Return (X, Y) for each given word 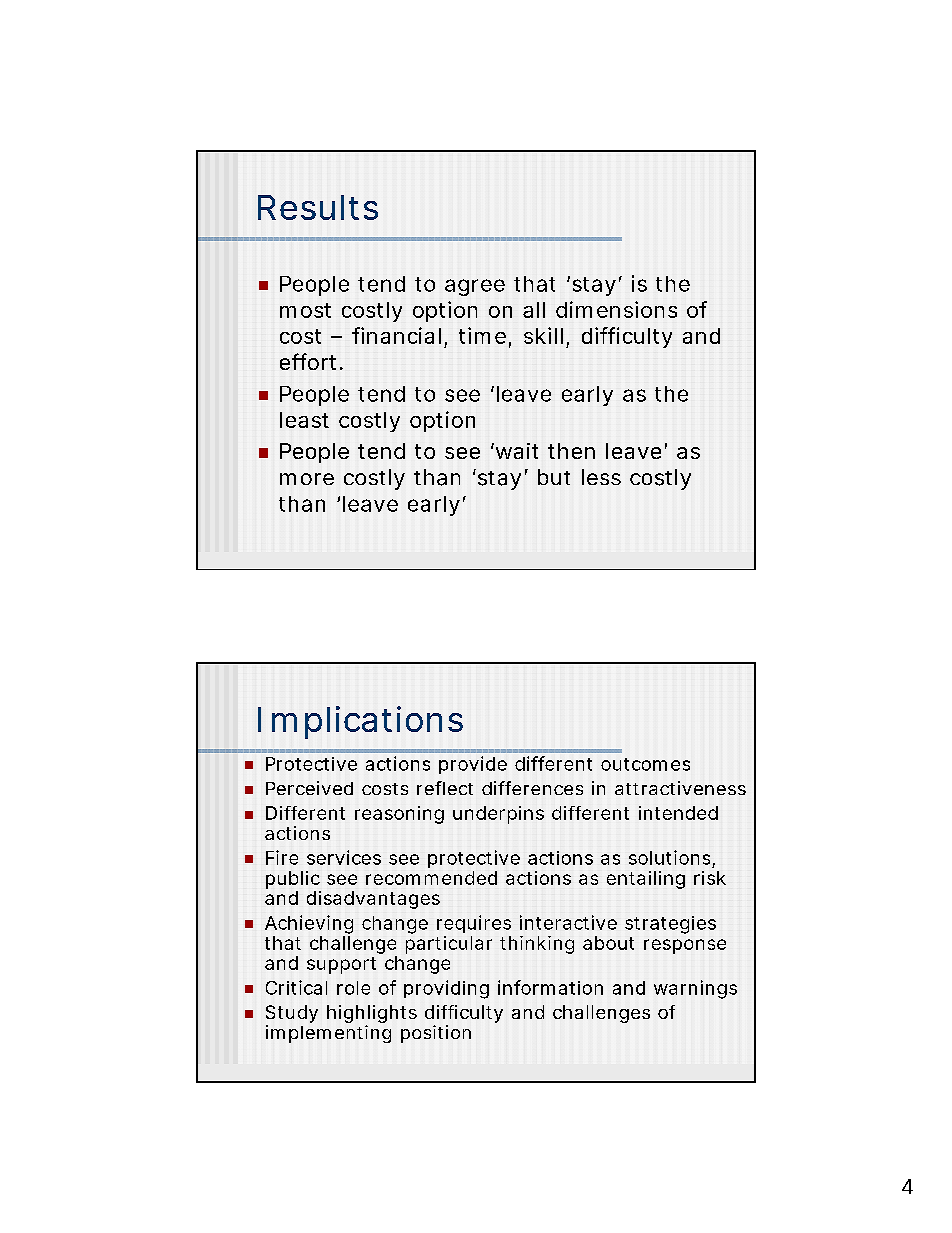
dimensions (616, 309)
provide (473, 765)
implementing (328, 1034)
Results (318, 207)
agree (475, 287)
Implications (360, 722)
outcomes (645, 764)
